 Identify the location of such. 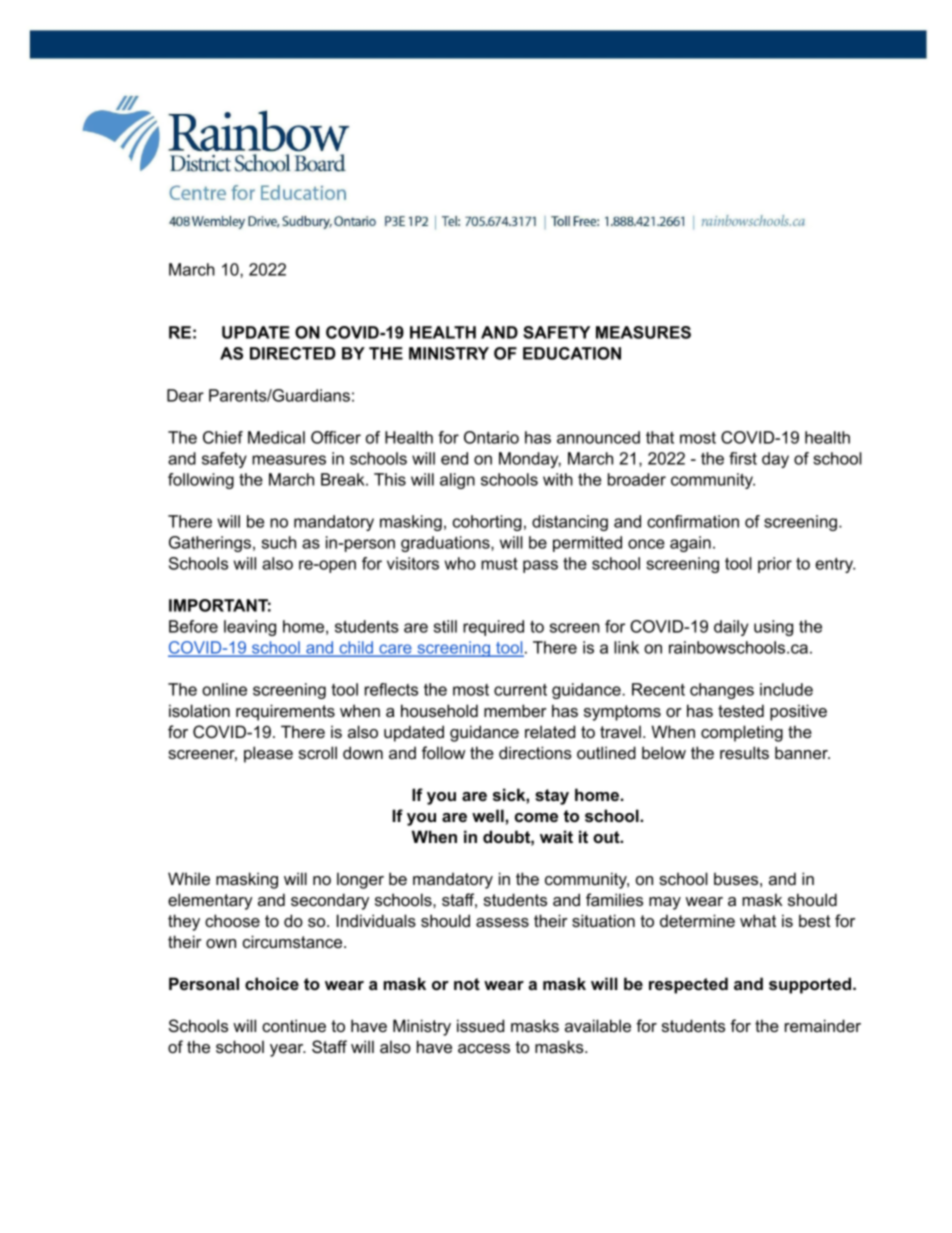
(279, 542).
